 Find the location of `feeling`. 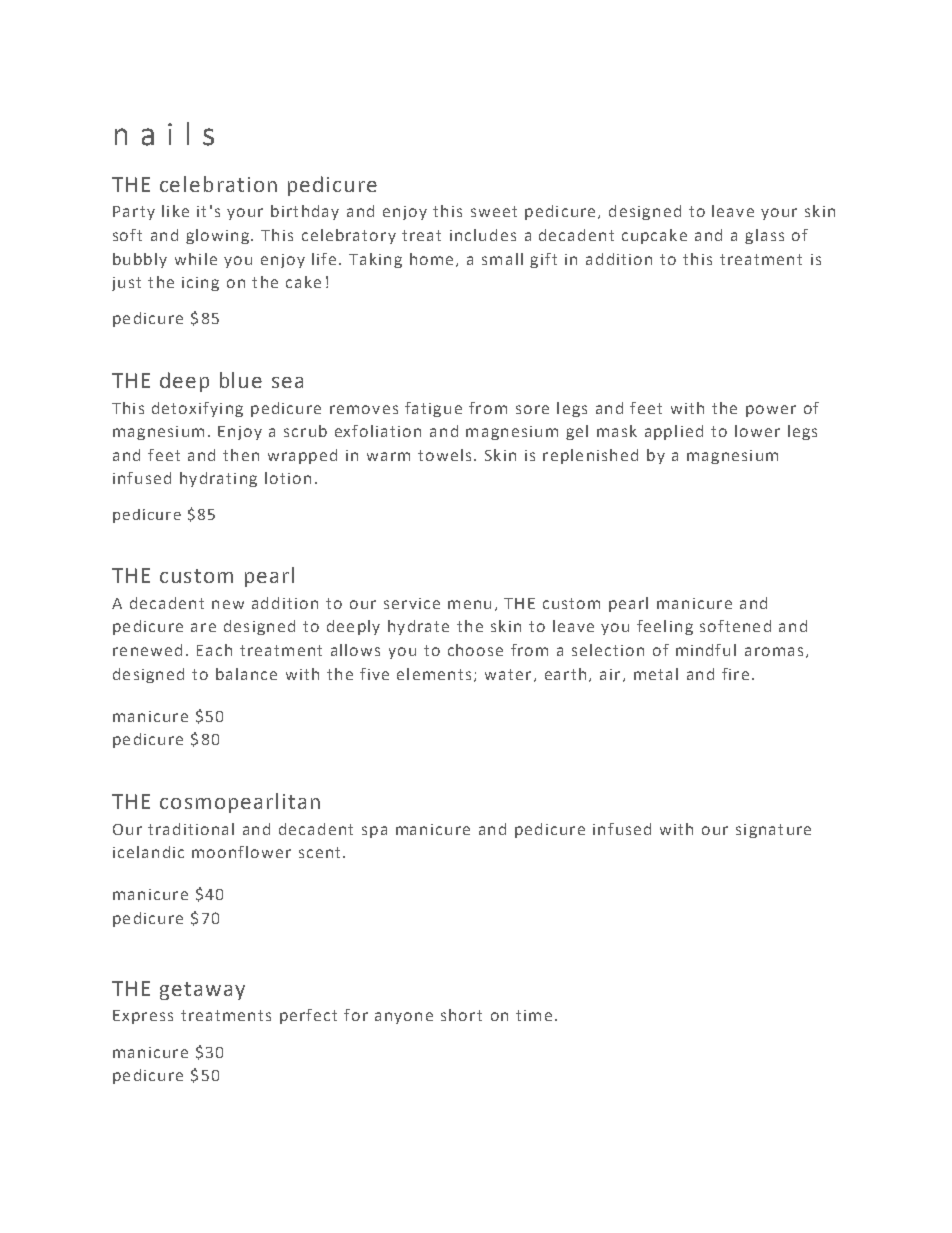

feeling is located at coordinates (665, 627).
